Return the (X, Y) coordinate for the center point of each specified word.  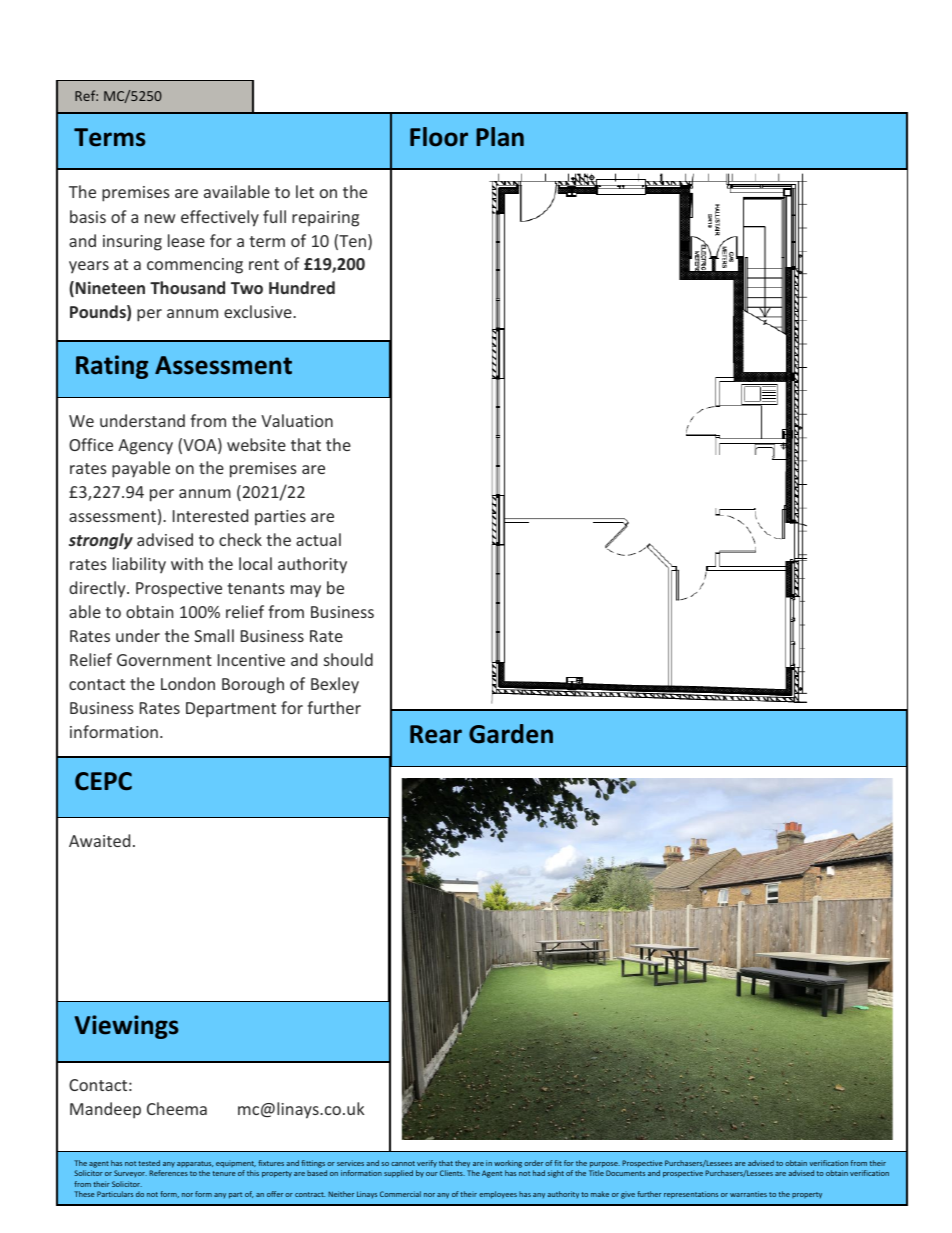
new (160, 218)
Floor (439, 137)
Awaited (99, 840)
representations (691, 1195)
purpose (605, 1165)
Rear (436, 734)
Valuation (297, 420)
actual (318, 539)
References (168, 1173)
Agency (145, 447)
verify (427, 1164)
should (348, 659)
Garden (511, 734)
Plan (500, 137)
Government (164, 660)
